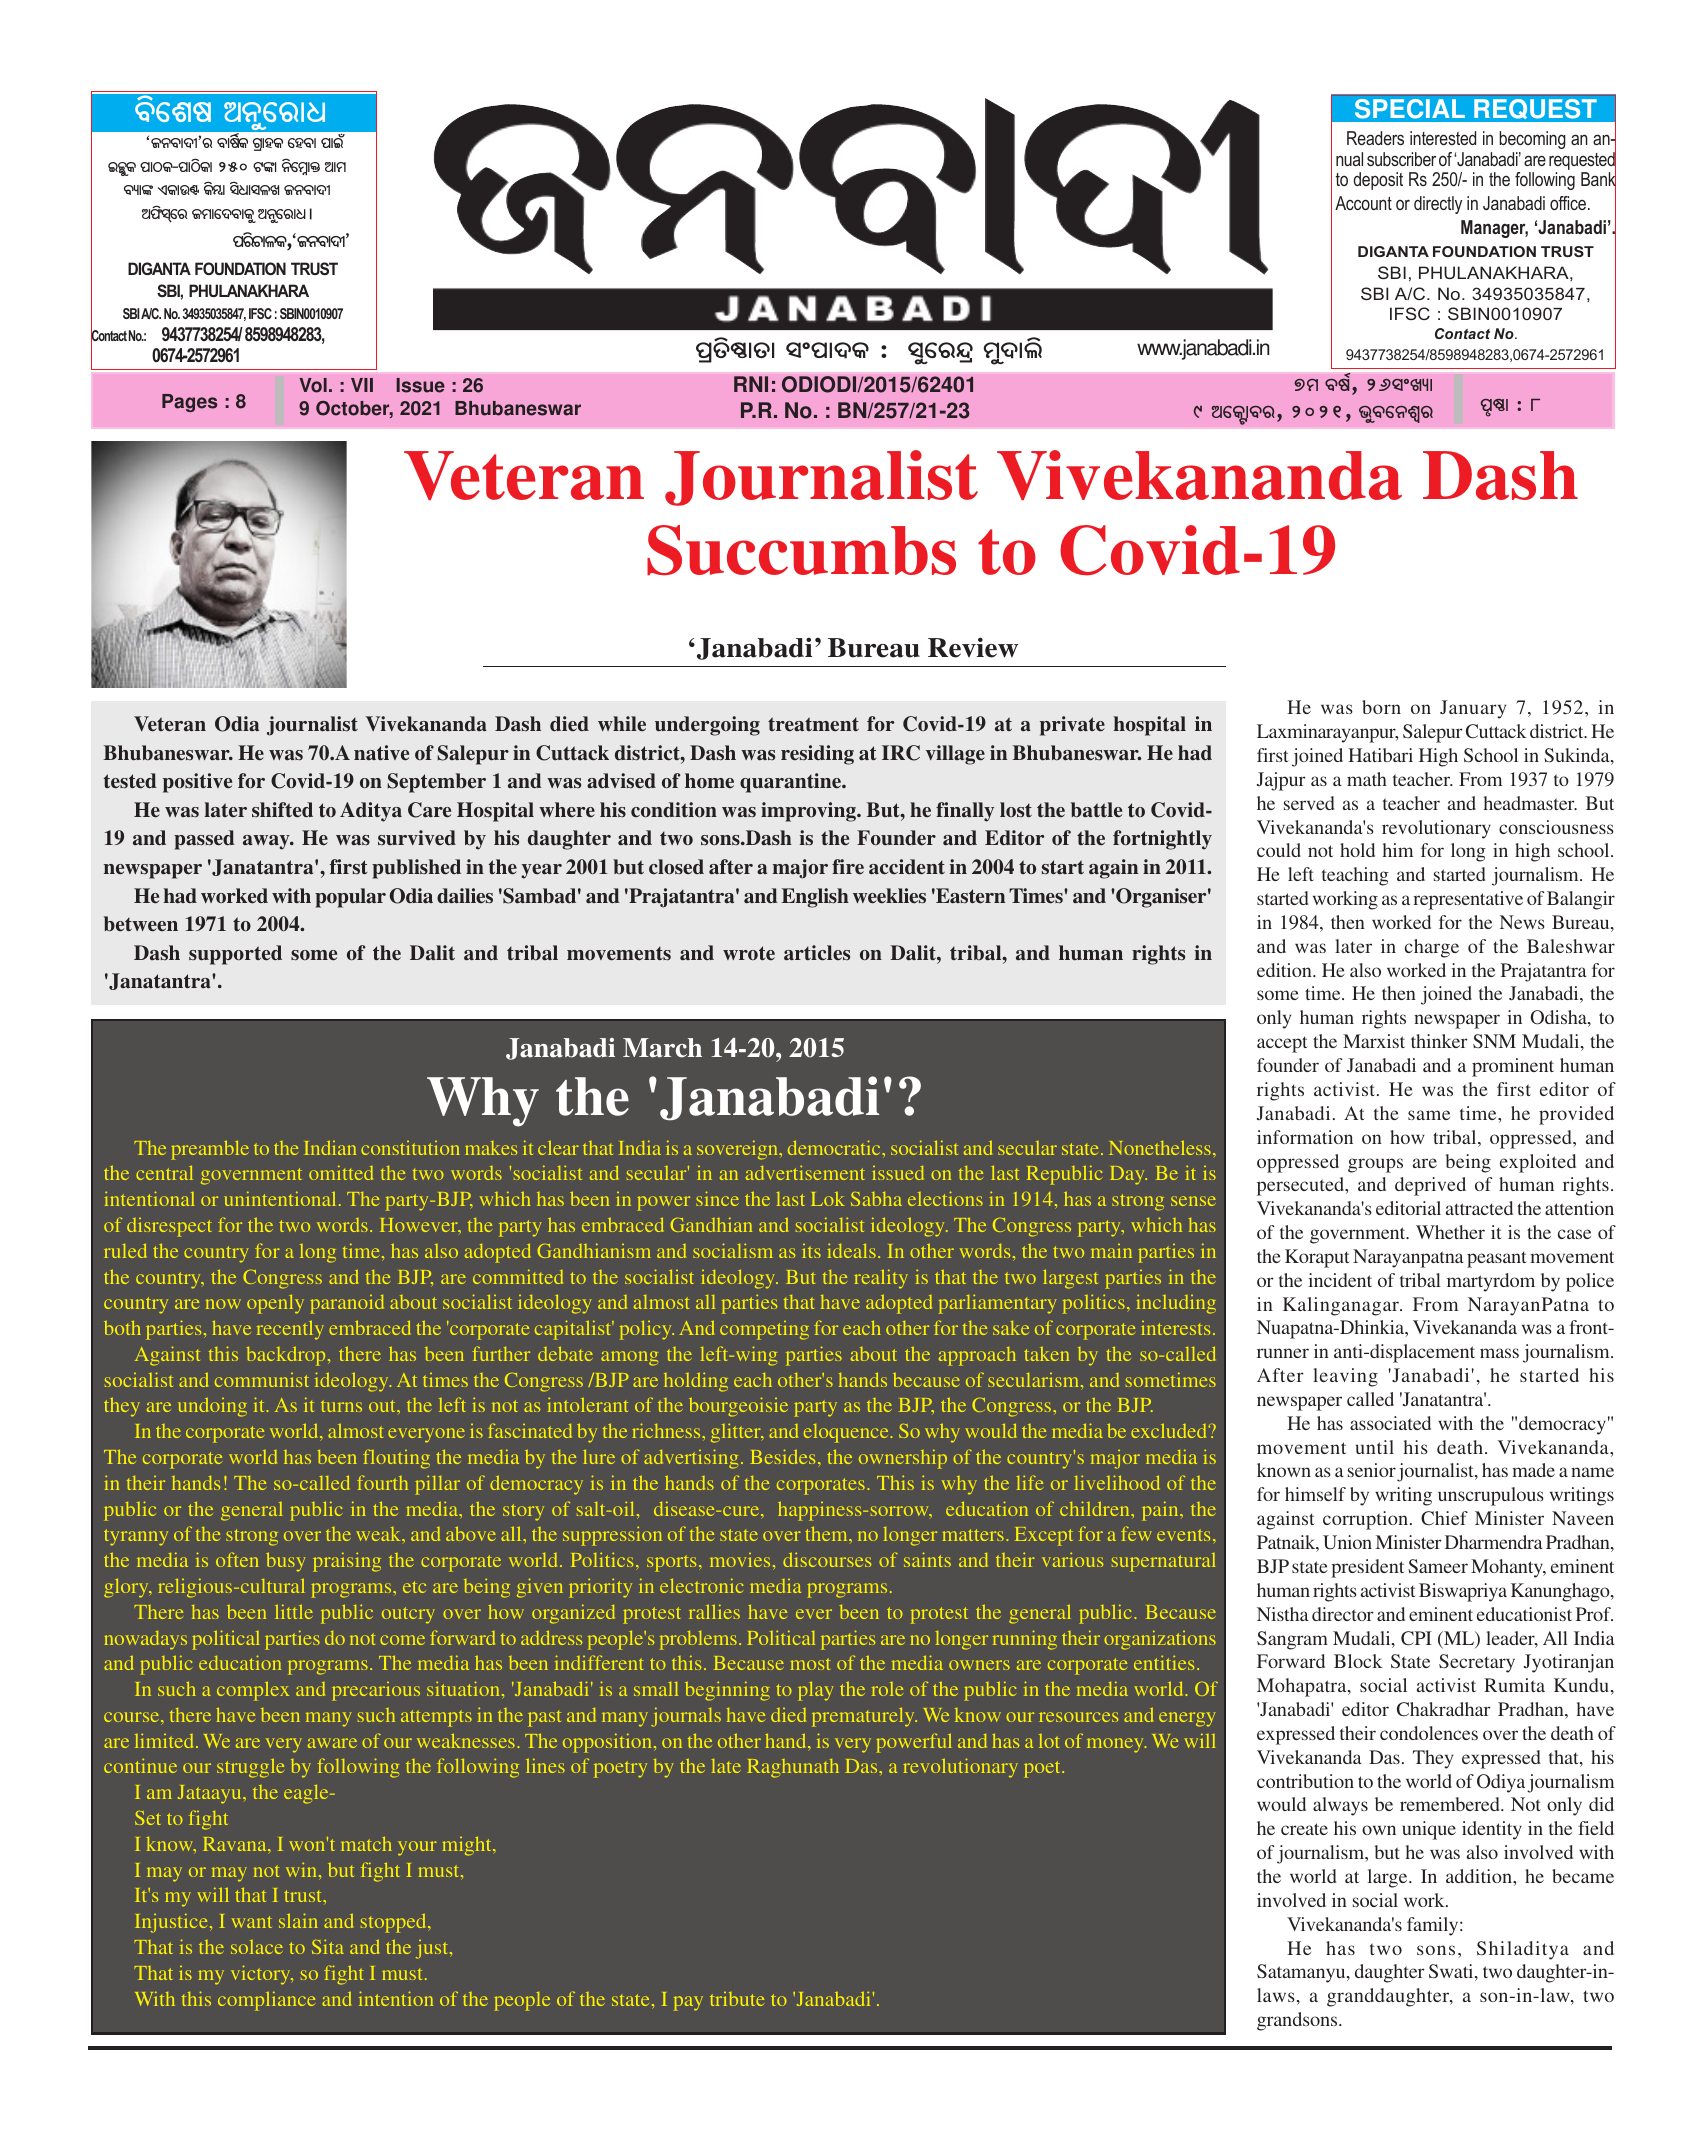  Describe the element at coordinates (362, 385) in the document. I see `VII` at that location.
